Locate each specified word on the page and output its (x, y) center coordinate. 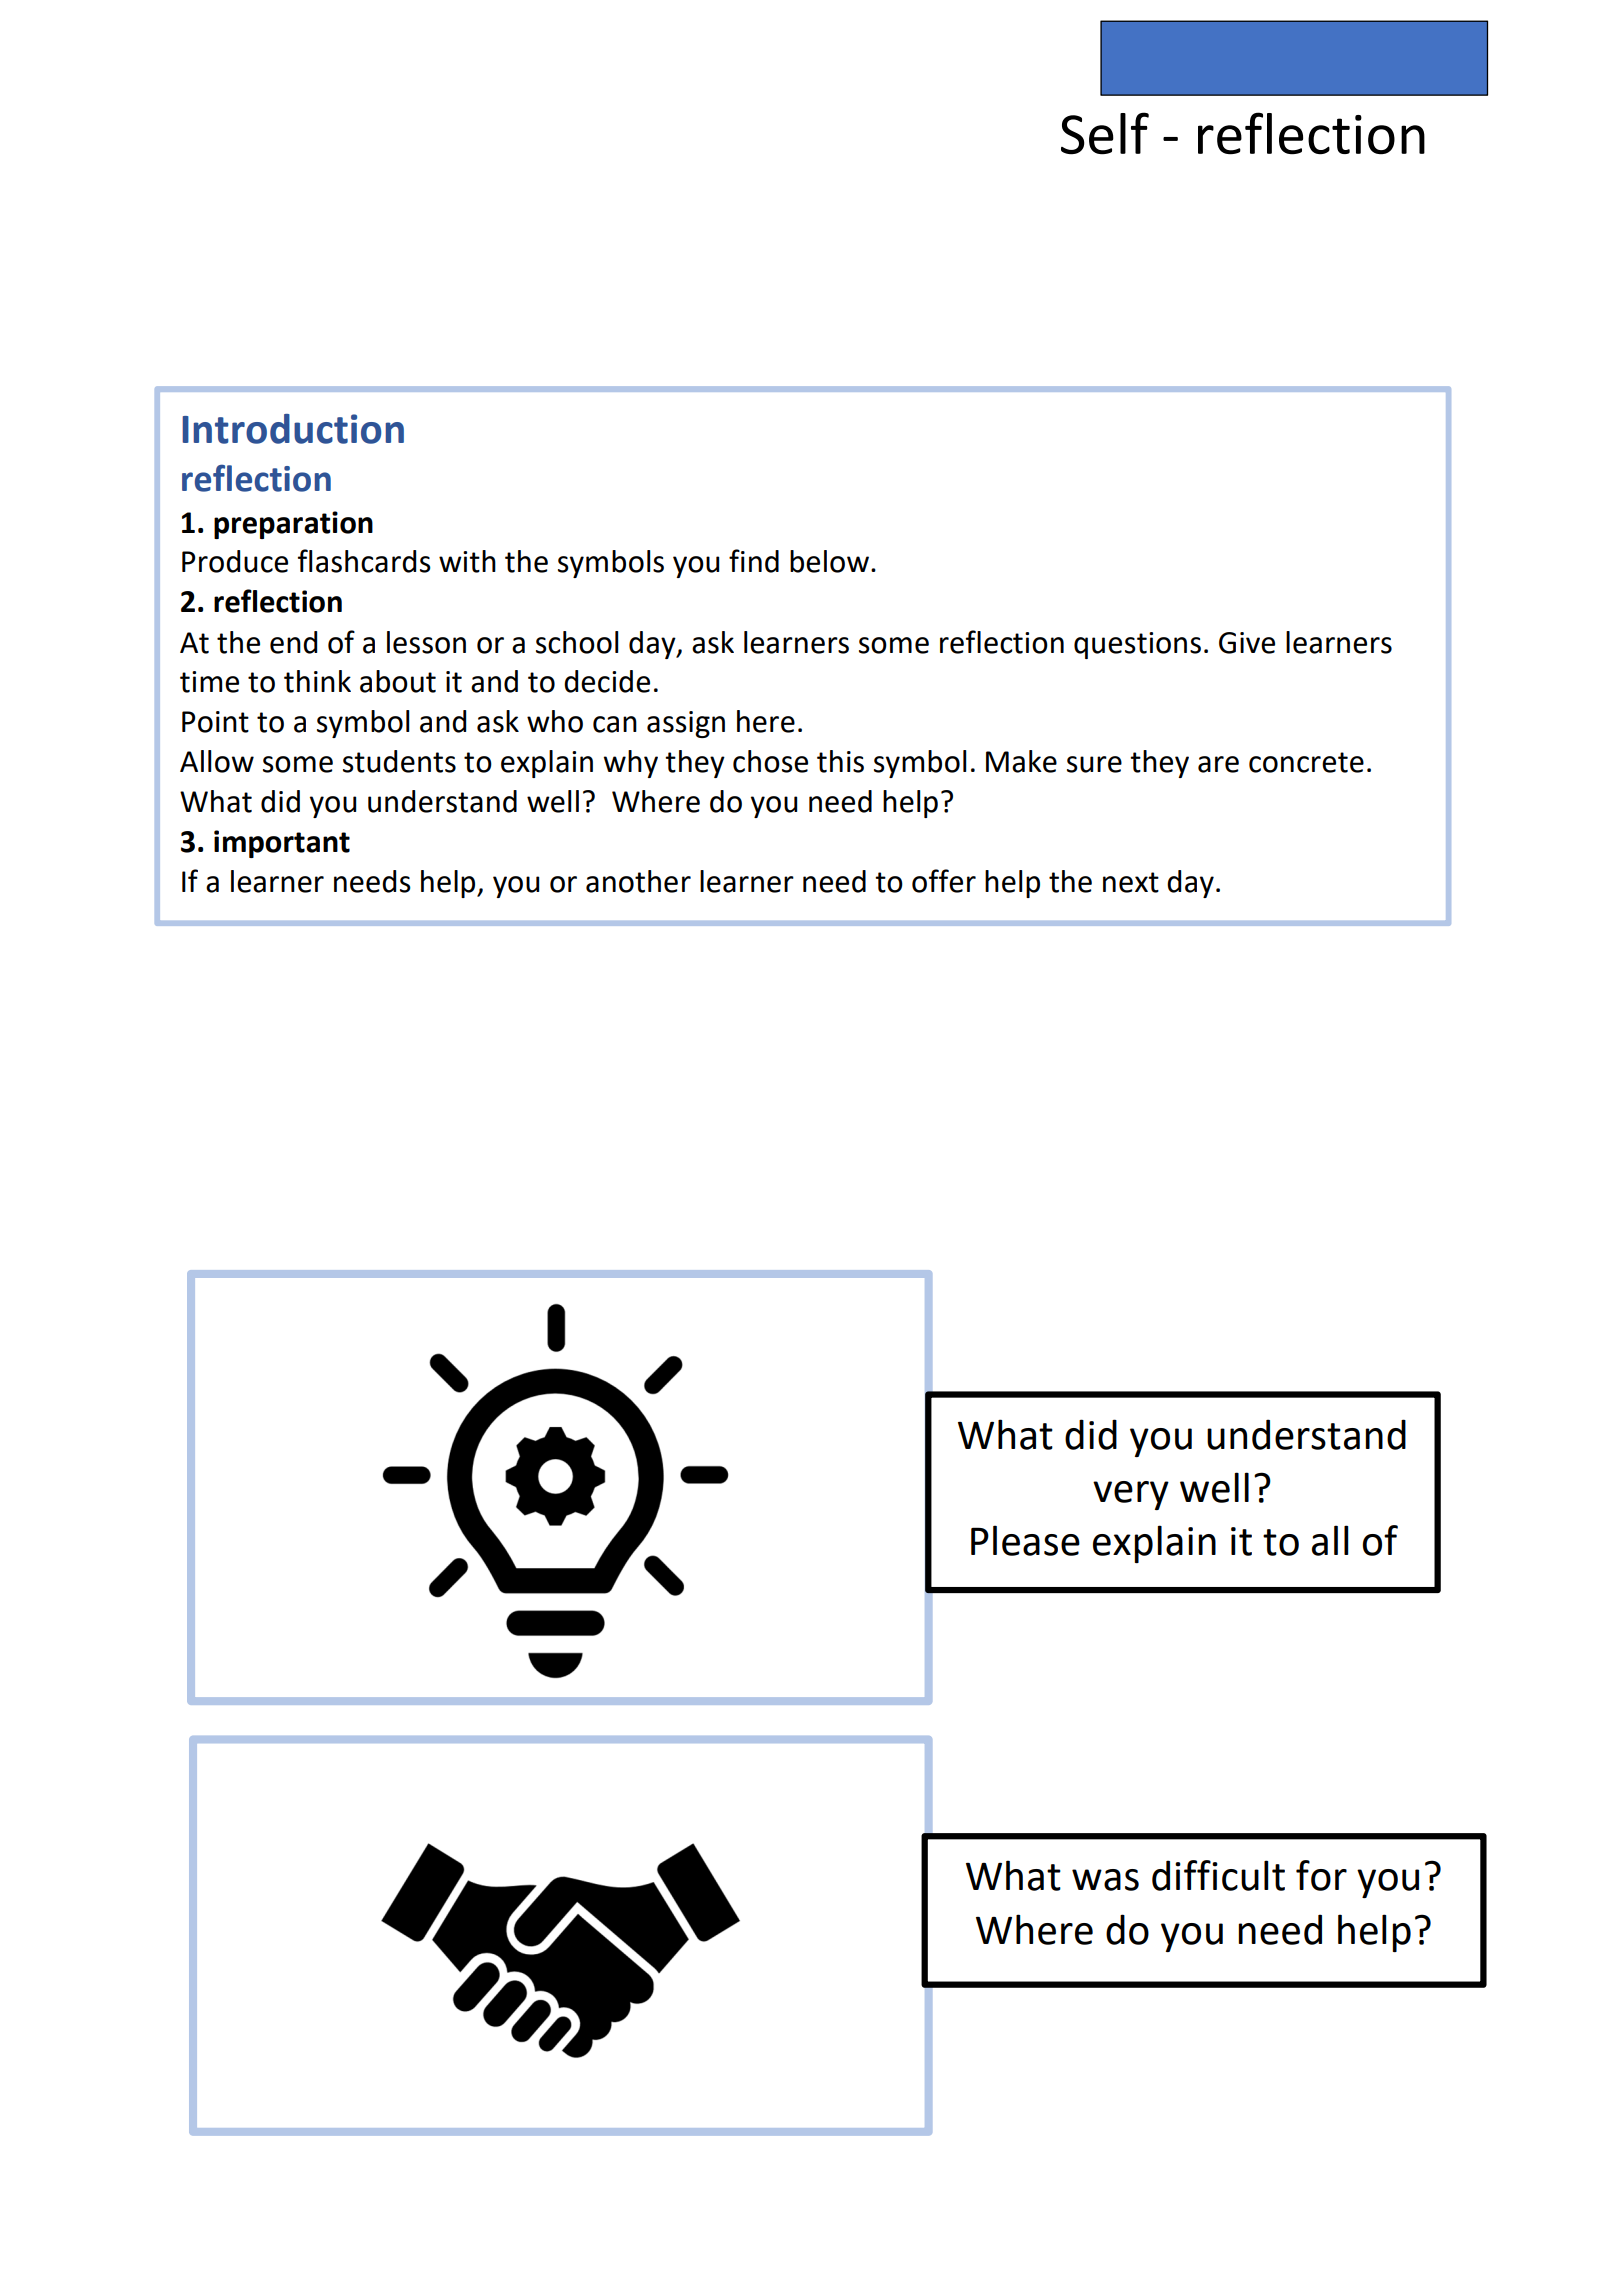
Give (1247, 643)
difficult (1218, 1875)
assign (686, 724)
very (1131, 1495)
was (1105, 1880)
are (1218, 764)
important (282, 844)
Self (1105, 133)
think (317, 681)
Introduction (293, 429)
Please (1025, 1540)
